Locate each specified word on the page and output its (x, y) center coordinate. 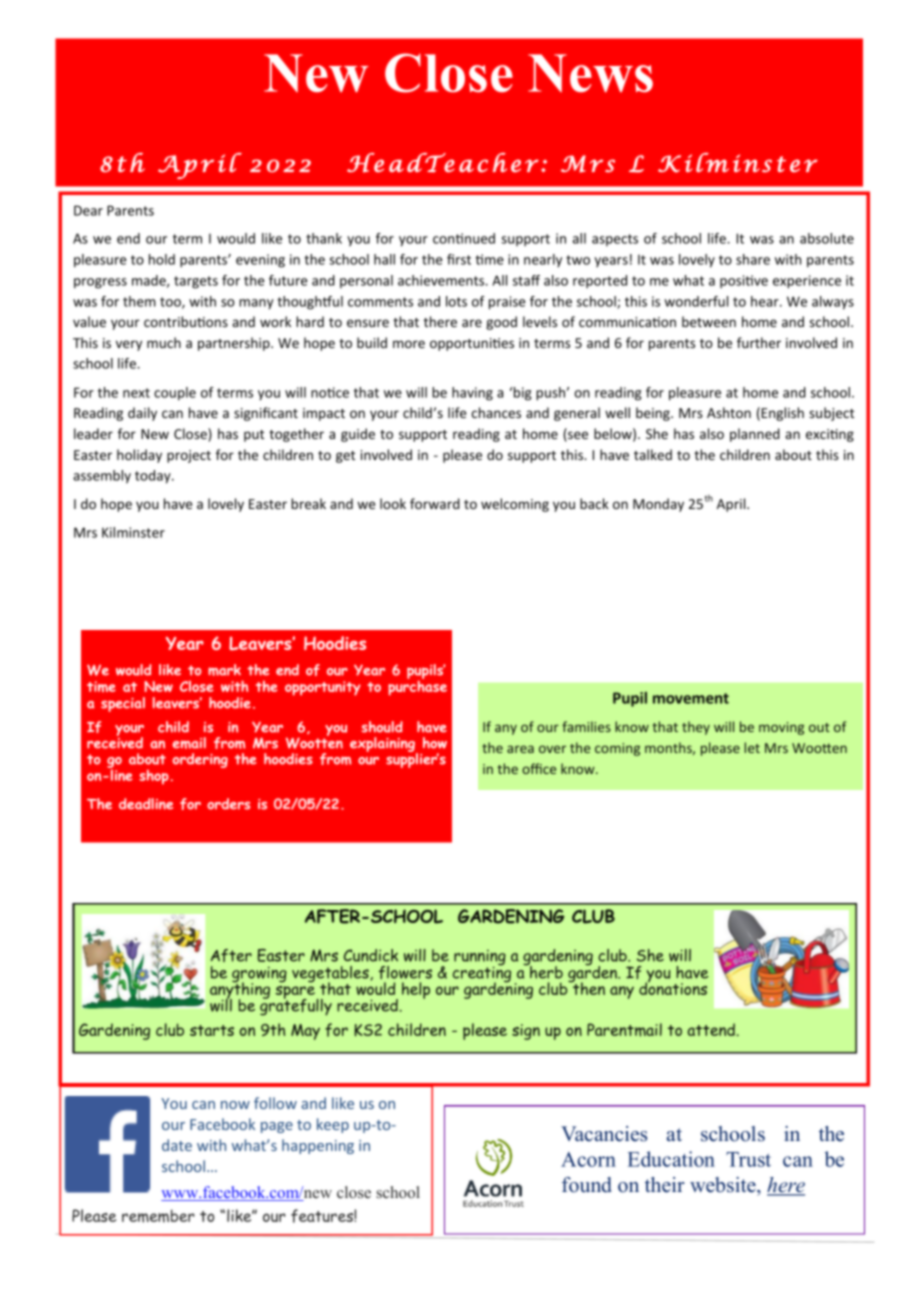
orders (228, 804)
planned (755, 435)
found (587, 1185)
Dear (88, 210)
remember (158, 1216)
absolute (827, 238)
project (189, 456)
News (590, 73)
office (539, 768)
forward (435, 503)
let (752, 747)
